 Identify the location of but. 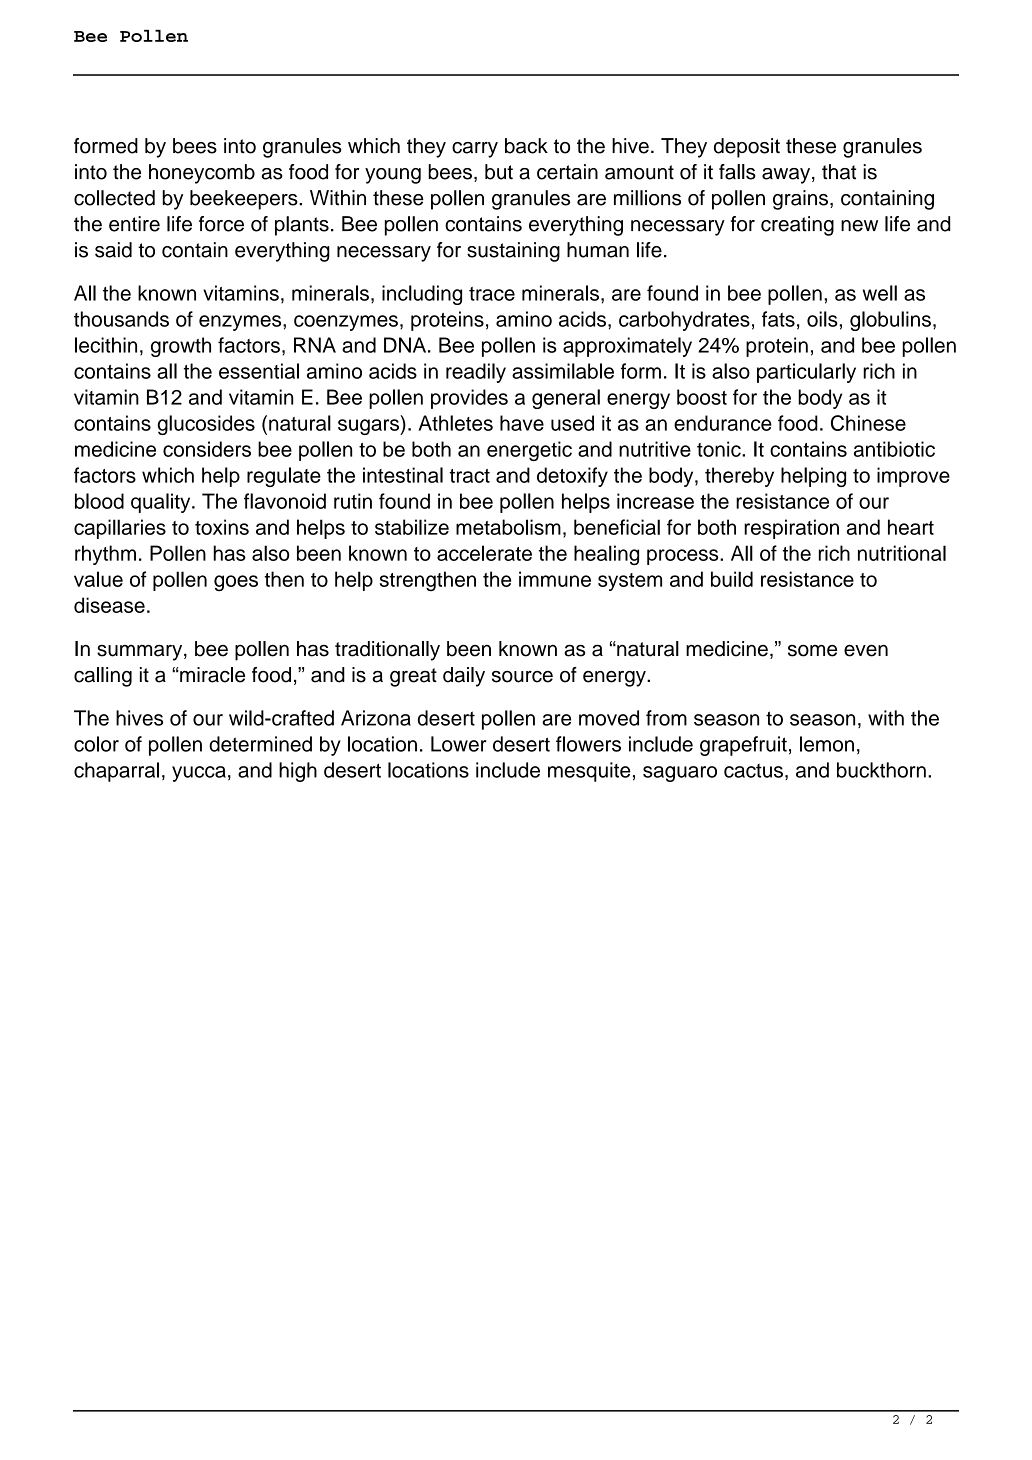
(499, 172).
